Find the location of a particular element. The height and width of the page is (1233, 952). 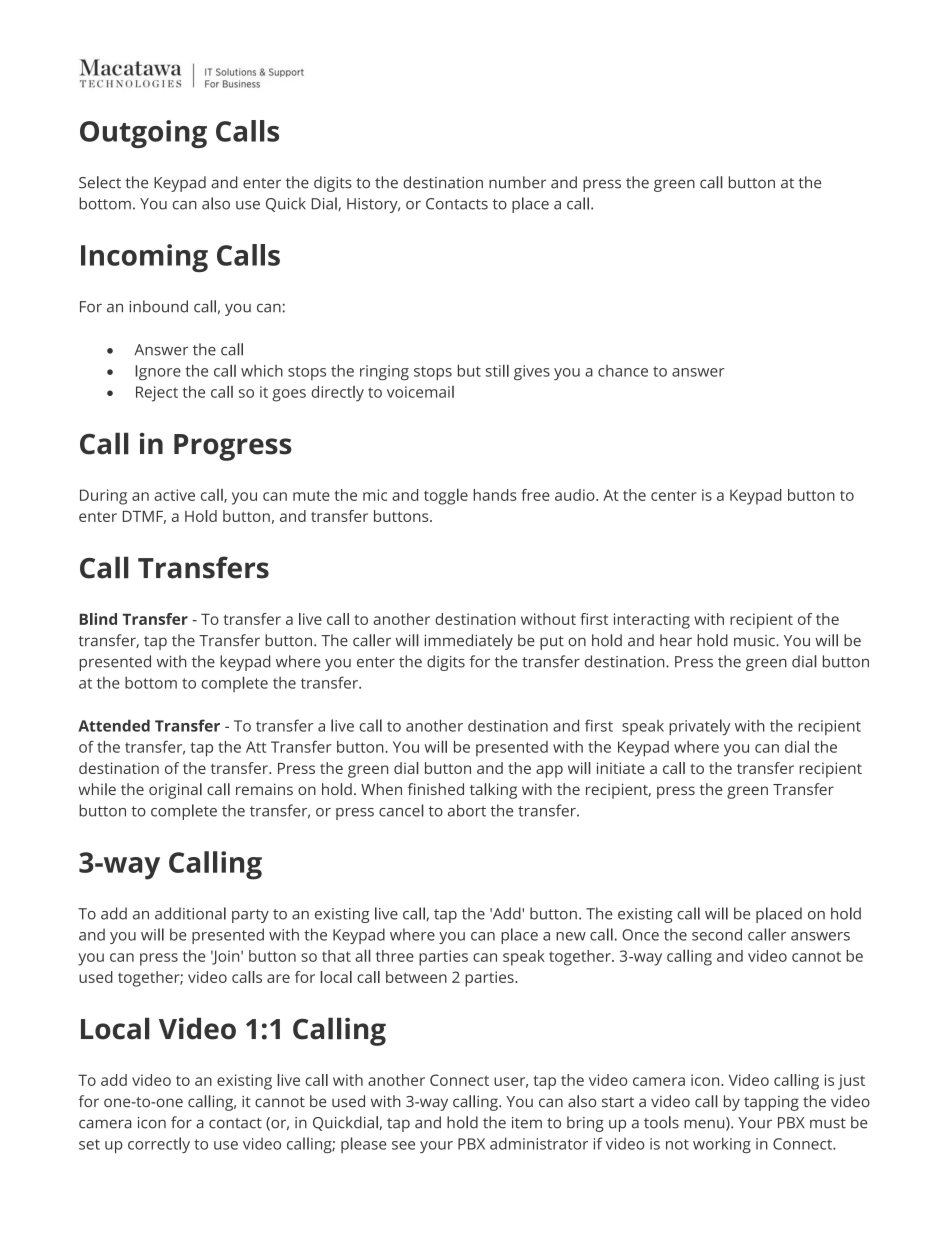

immediately is located at coordinates (468, 642).
